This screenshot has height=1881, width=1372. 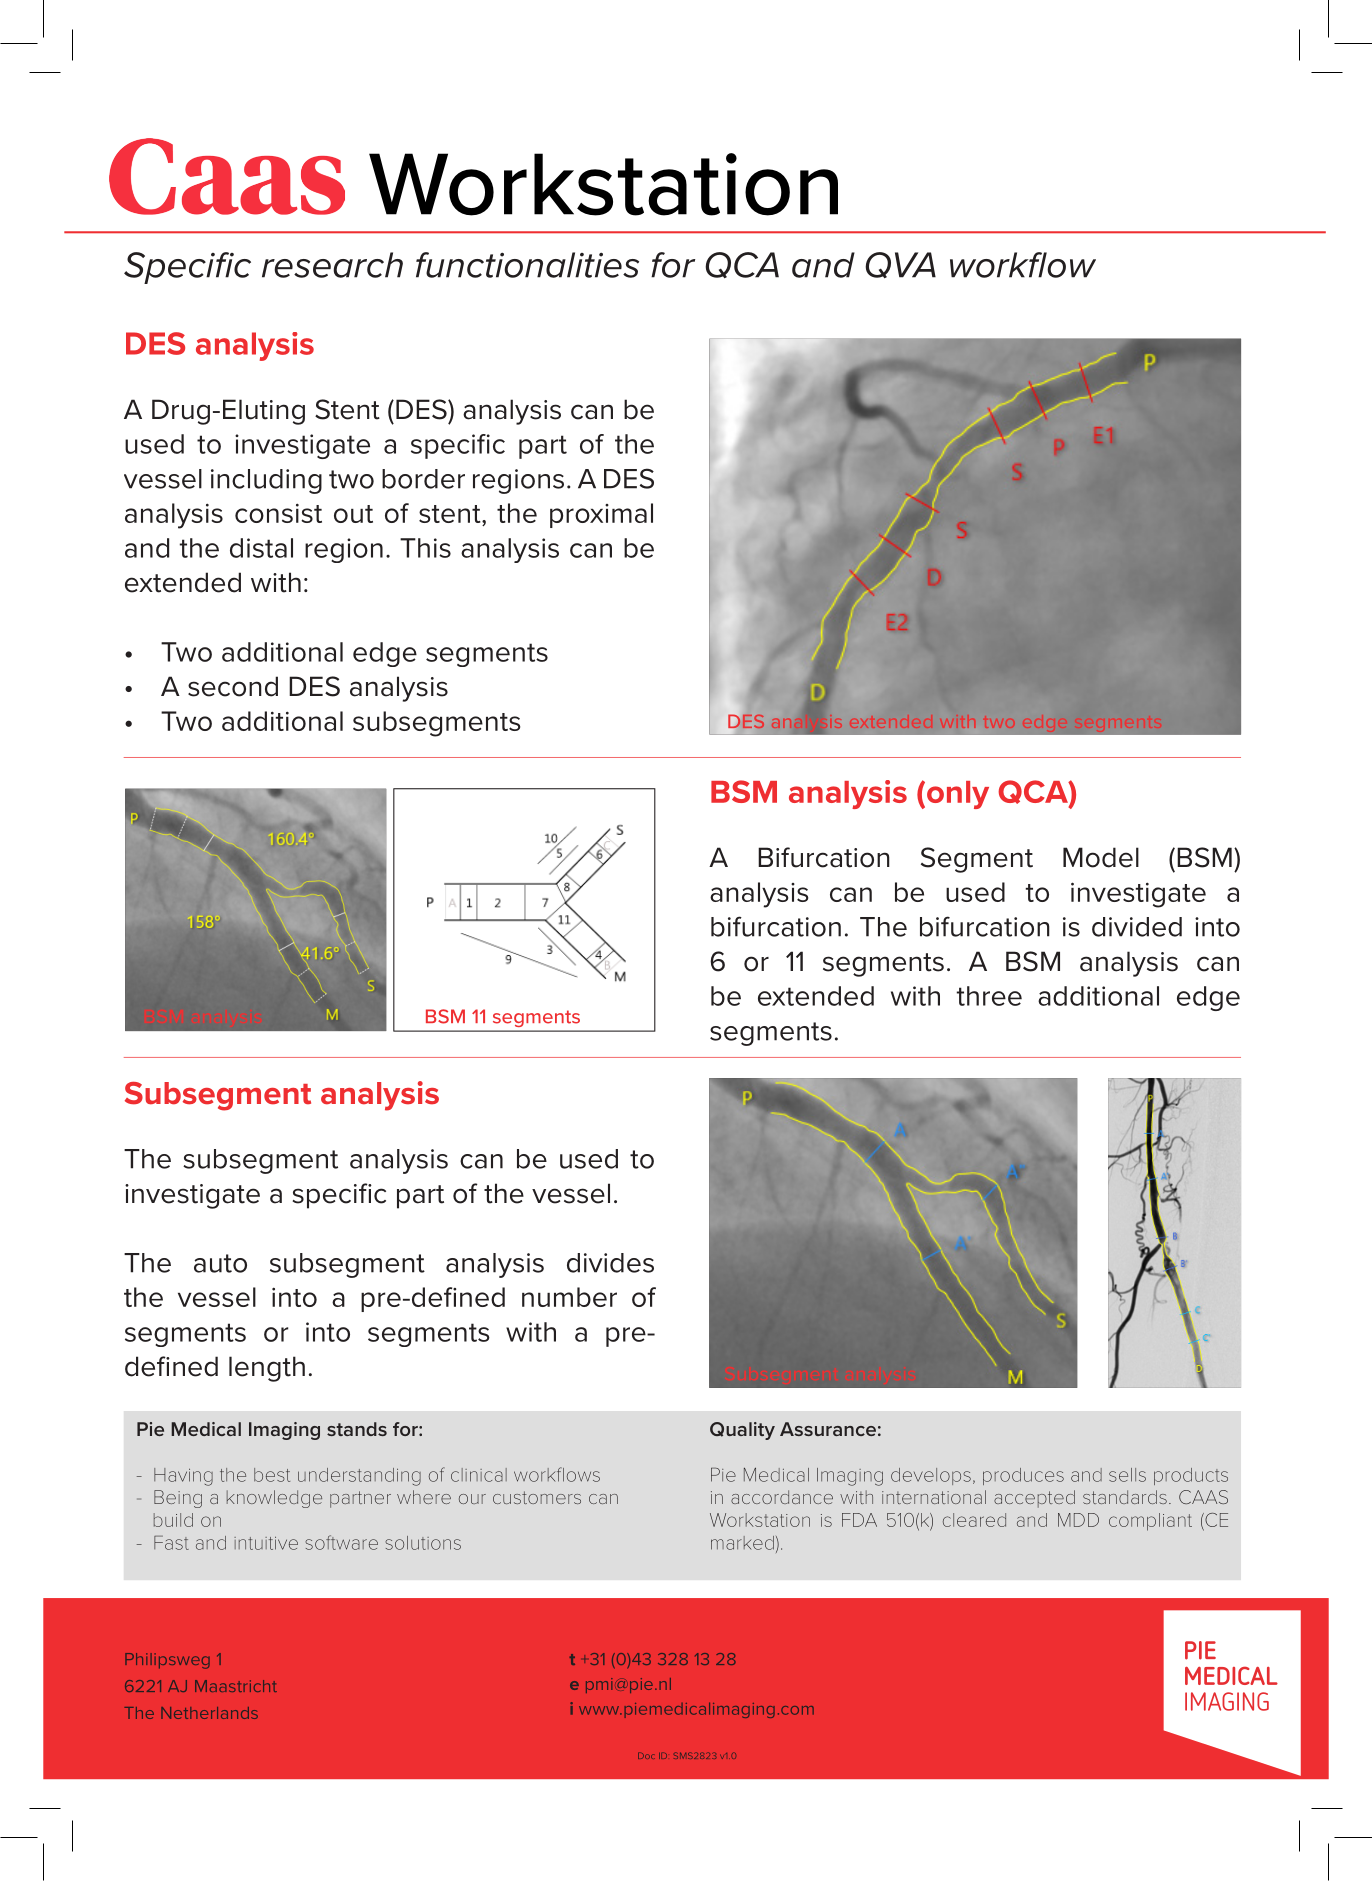 I want to click on Model, so click(x=1101, y=857).
